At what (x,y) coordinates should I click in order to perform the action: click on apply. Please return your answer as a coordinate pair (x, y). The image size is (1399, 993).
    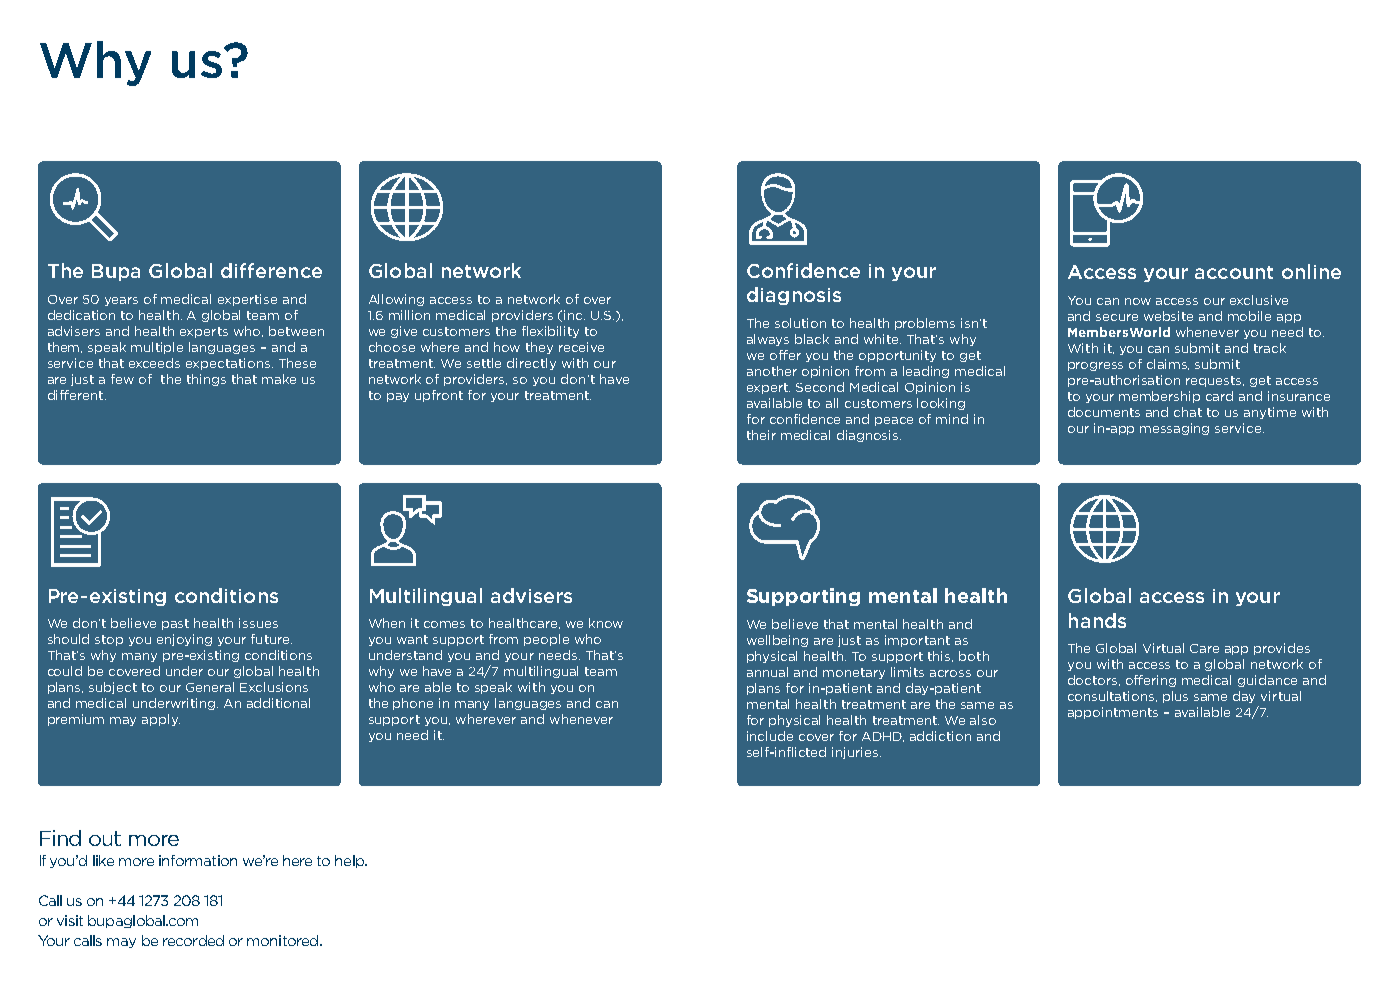
    Looking at the image, I should click on (161, 720).
